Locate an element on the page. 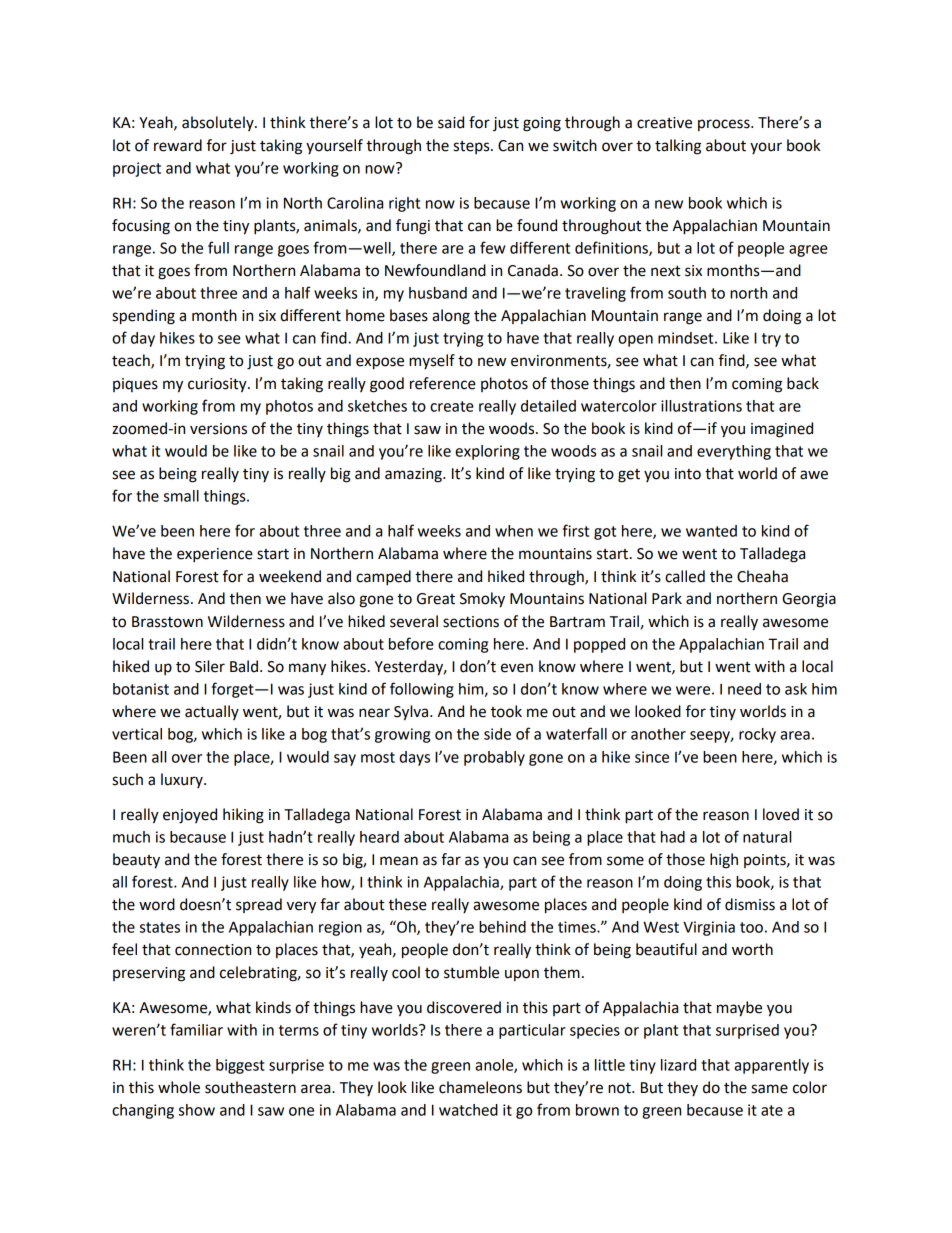  Park is located at coordinates (667, 598).
